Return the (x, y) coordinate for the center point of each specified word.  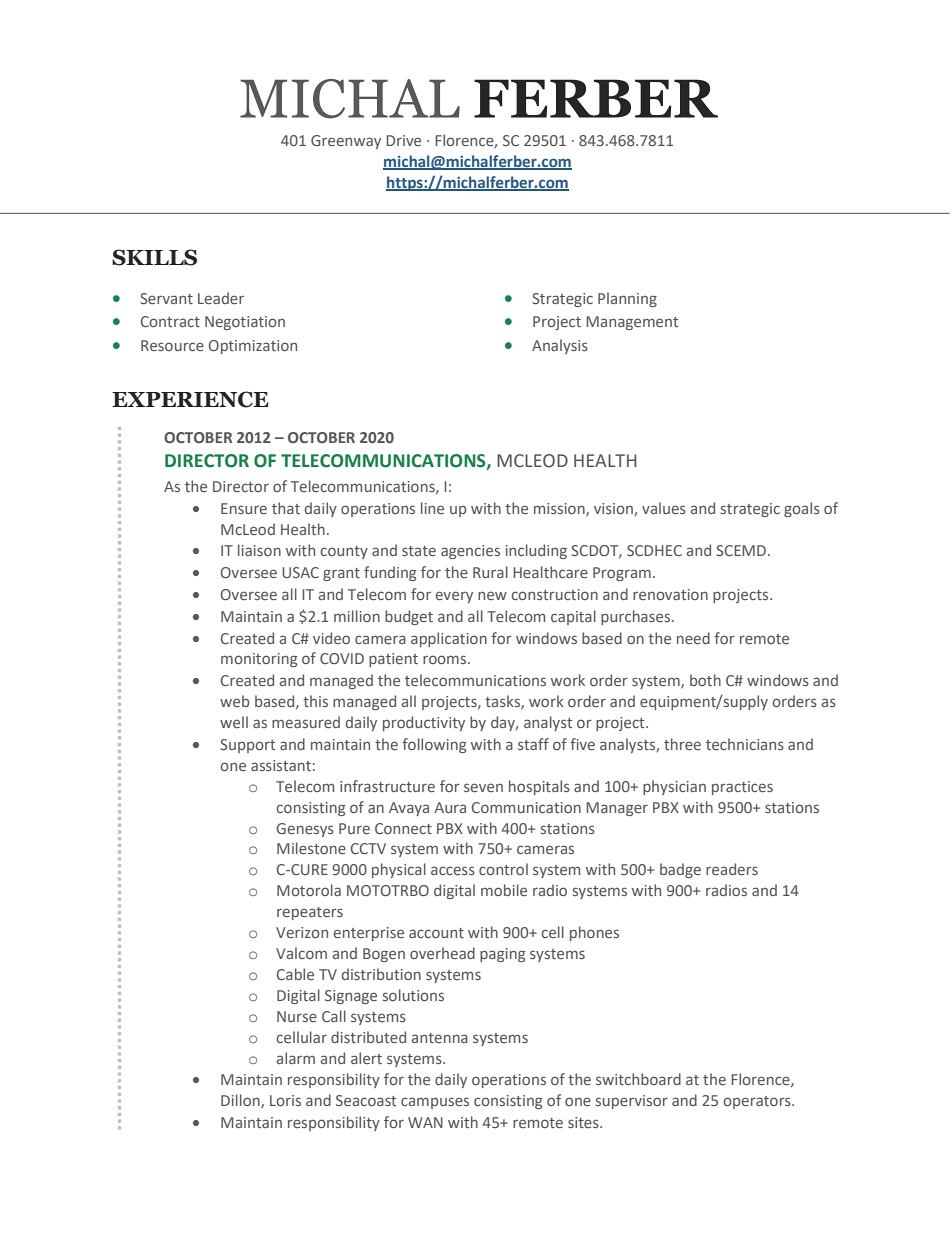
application (449, 639)
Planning (627, 299)
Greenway (346, 142)
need (693, 638)
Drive (403, 140)
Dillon (241, 1101)
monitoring (259, 660)
